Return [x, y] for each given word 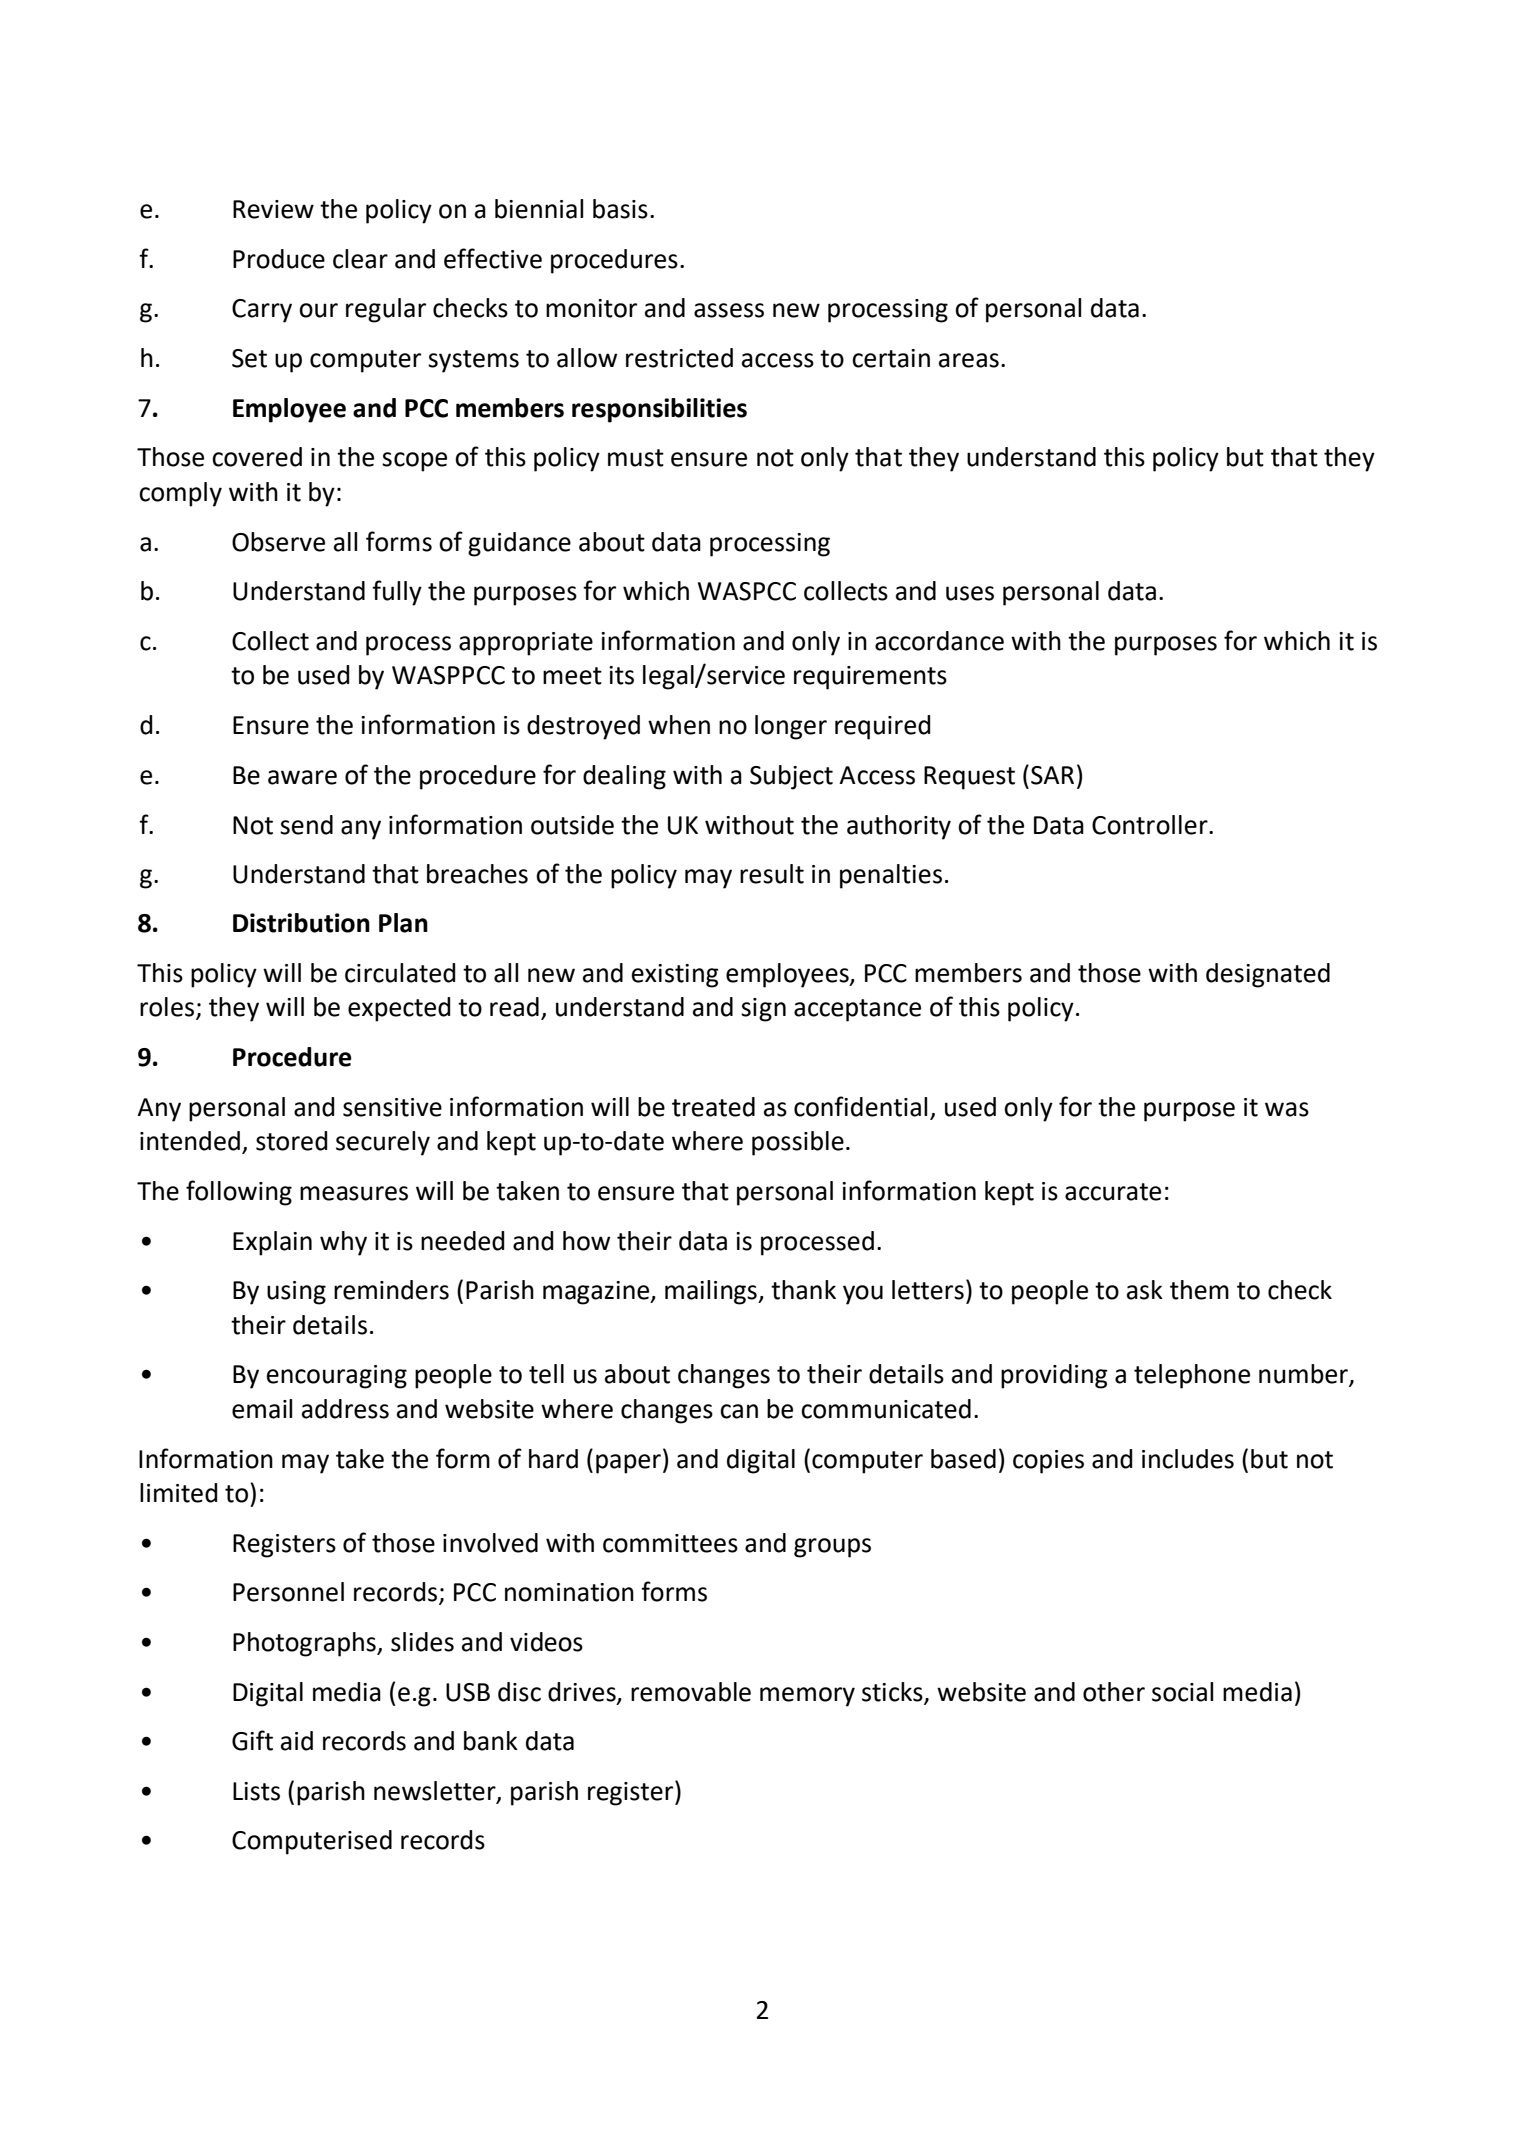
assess [729, 310]
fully [397, 593]
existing [675, 976]
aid [297, 1741]
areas [969, 360]
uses [970, 593]
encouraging [337, 1377]
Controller [1151, 825]
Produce [279, 259]
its [621, 675]
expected [399, 1009]
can [739, 1411]
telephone [1192, 1376]
